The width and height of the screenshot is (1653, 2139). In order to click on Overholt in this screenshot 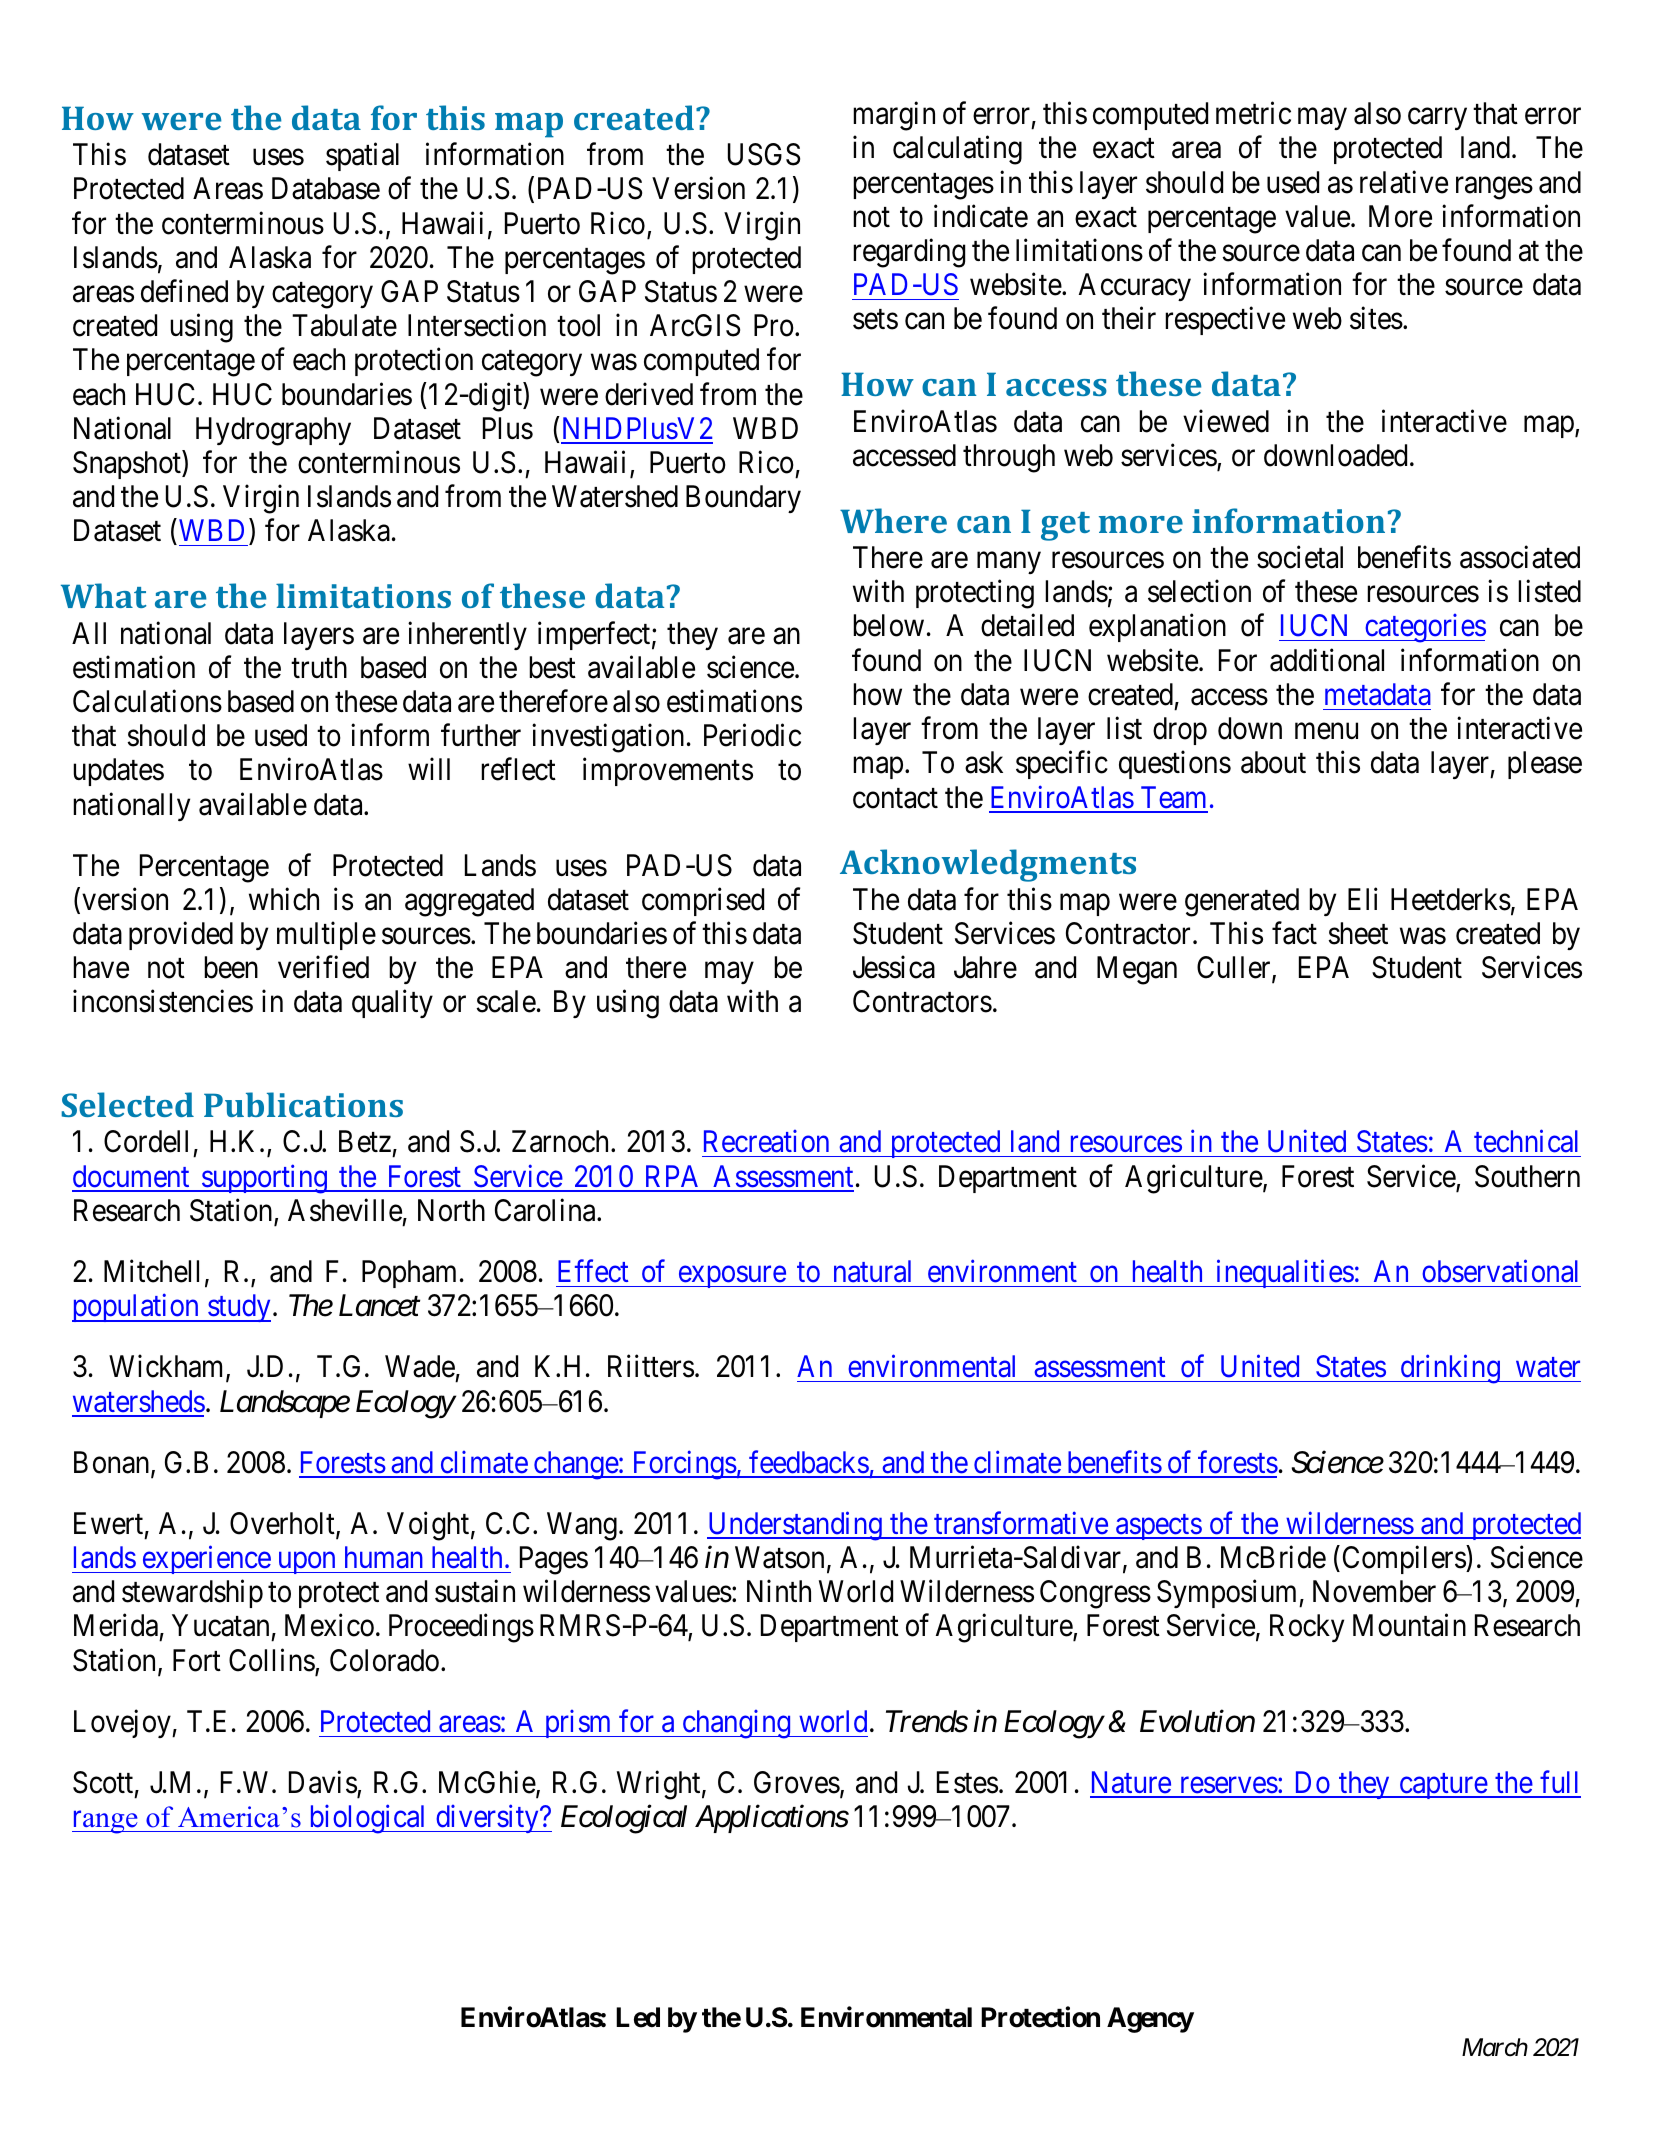, I will do `click(283, 1524)`.
